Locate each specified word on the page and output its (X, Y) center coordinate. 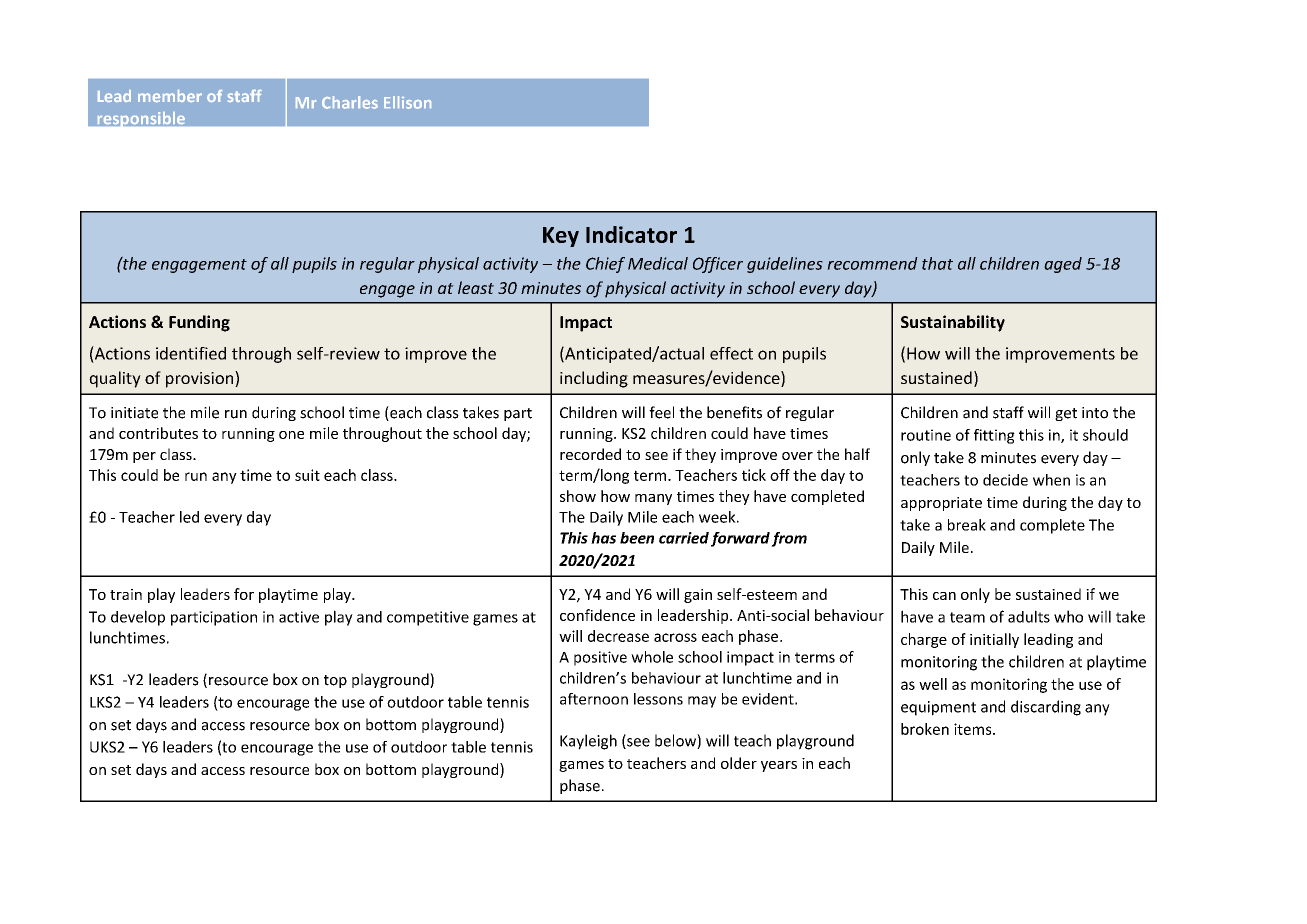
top (335, 681)
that (937, 263)
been (637, 538)
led (189, 517)
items (974, 729)
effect (731, 353)
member (170, 96)
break (967, 525)
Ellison (407, 102)
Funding (199, 323)
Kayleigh (588, 742)
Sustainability (953, 323)
